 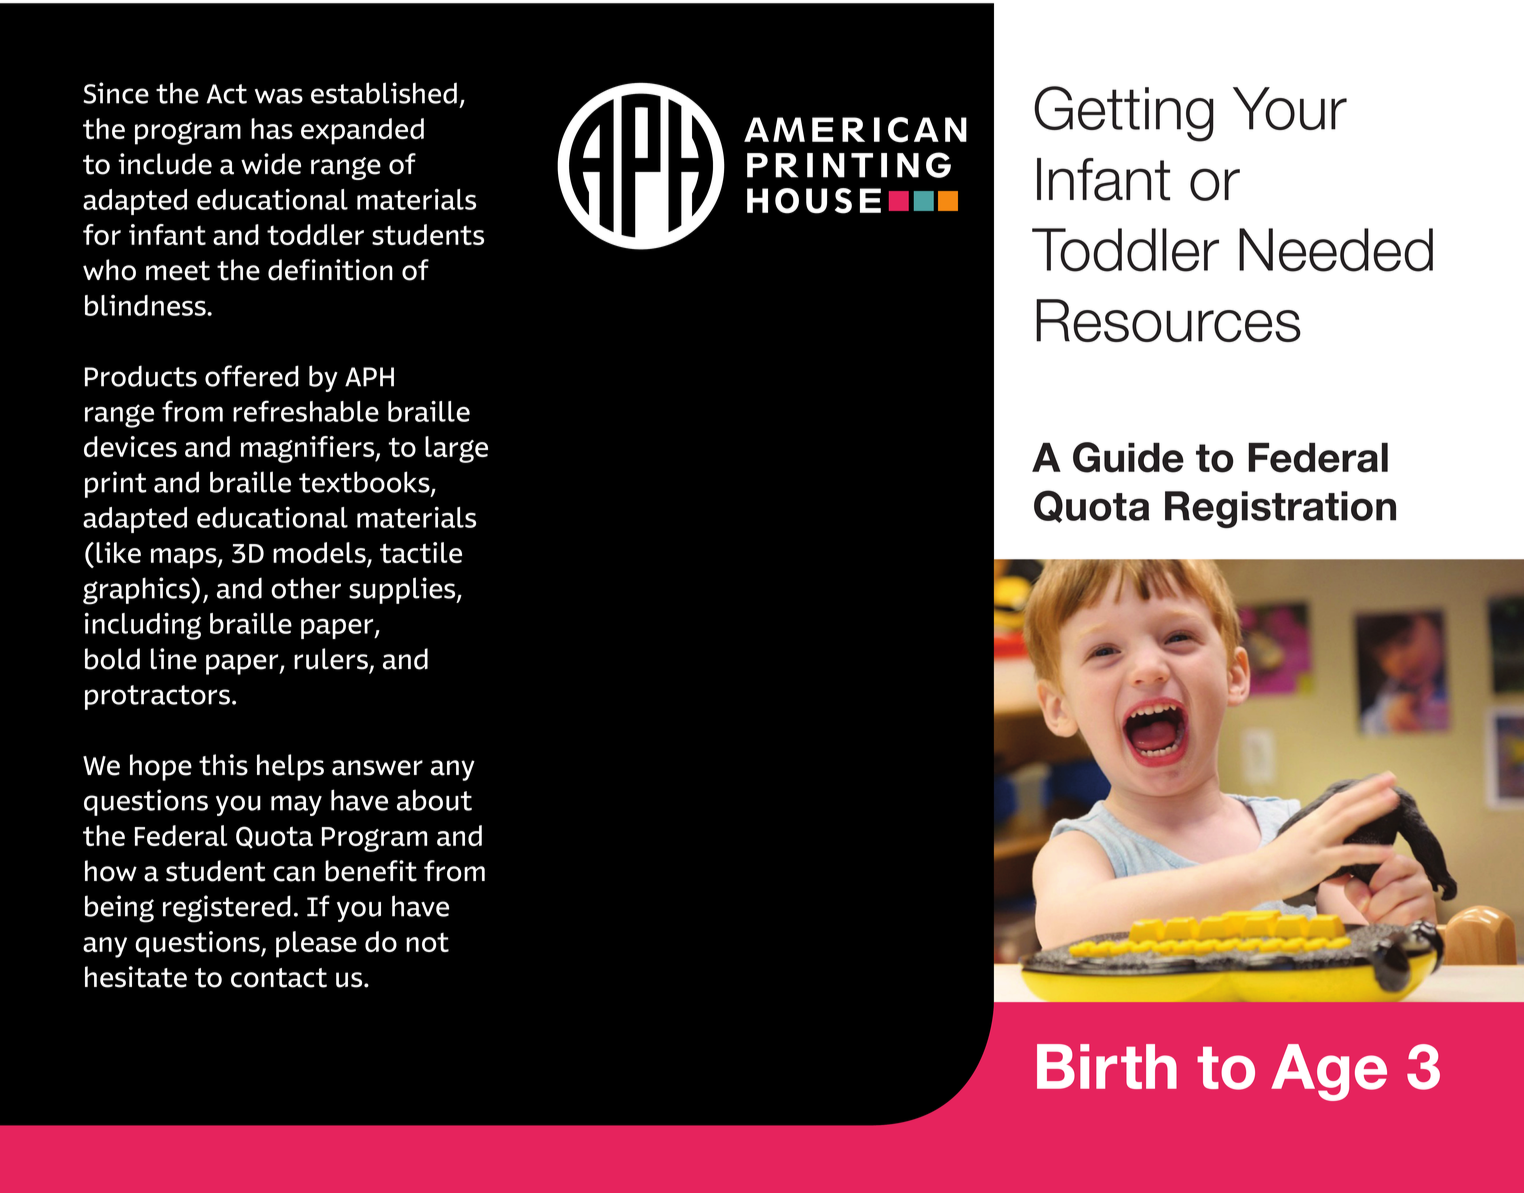 I want to click on contact, so click(x=279, y=978).
